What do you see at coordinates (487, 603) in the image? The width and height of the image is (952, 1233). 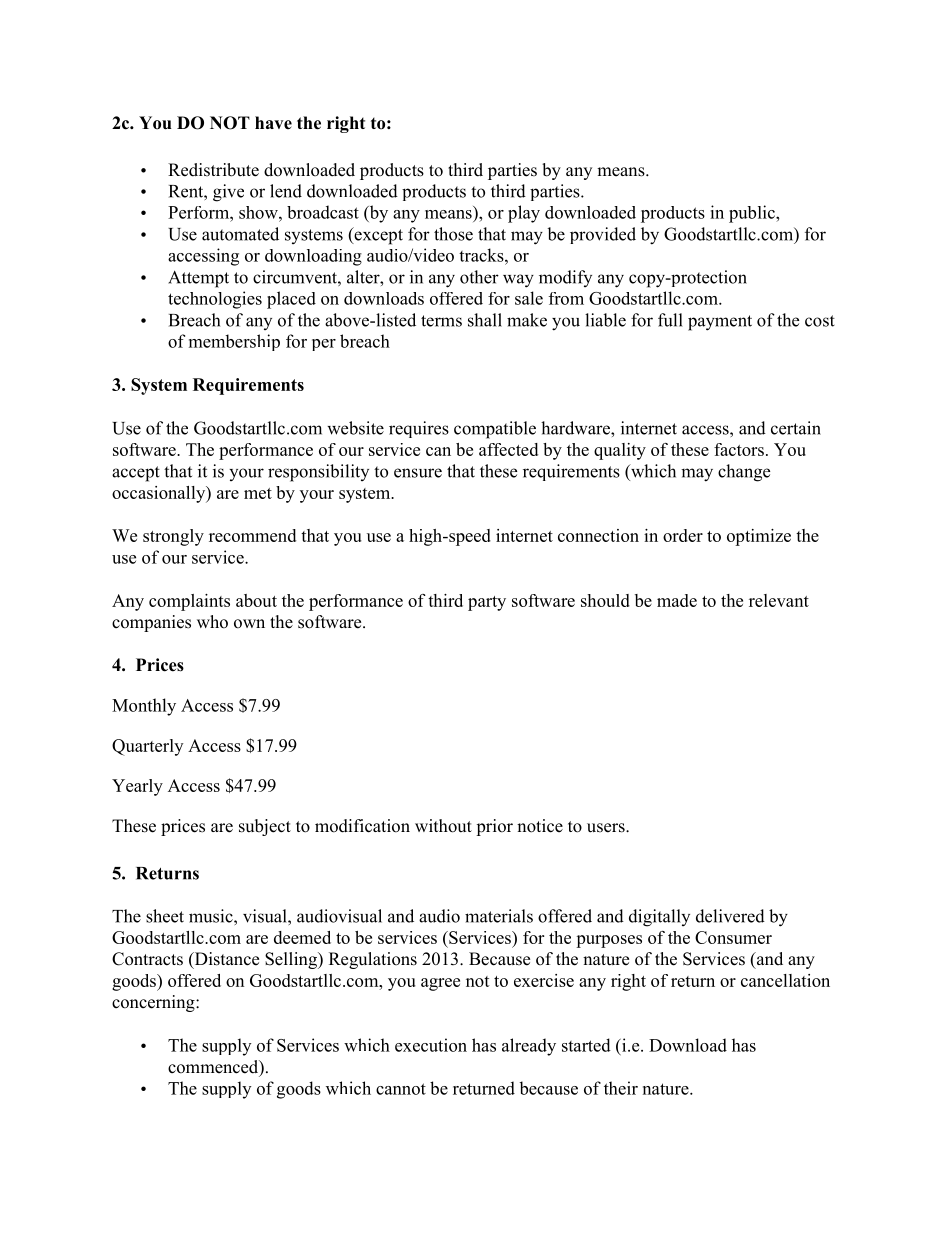 I see `party` at bounding box center [487, 603].
